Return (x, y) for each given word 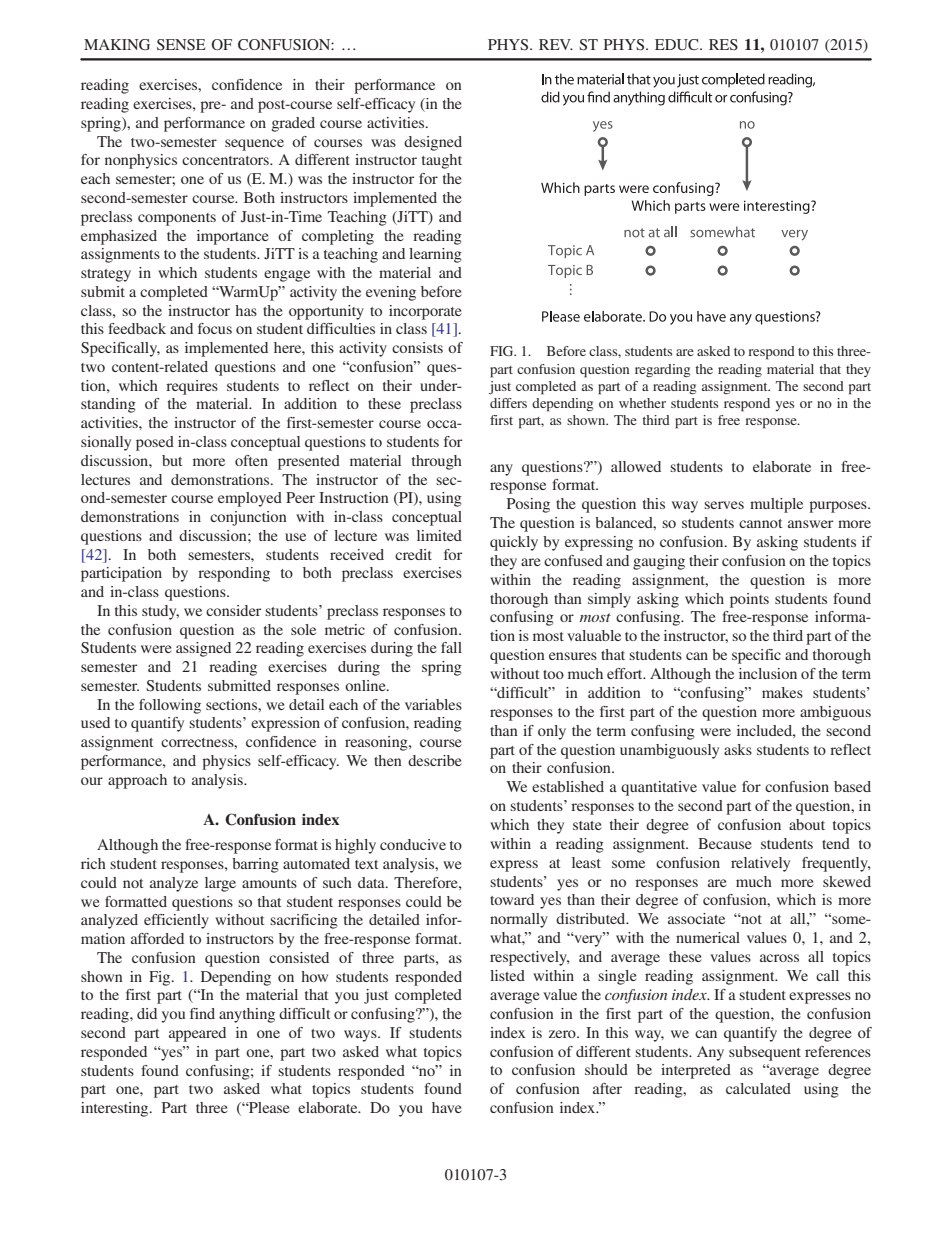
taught (442, 161)
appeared (197, 1034)
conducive (413, 844)
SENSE (181, 45)
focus (215, 328)
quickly (514, 543)
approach (137, 781)
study (160, 612)
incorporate (425, 312)
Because (725, 843)
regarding (662, 370)
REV (556, 44)
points (749, 600)
